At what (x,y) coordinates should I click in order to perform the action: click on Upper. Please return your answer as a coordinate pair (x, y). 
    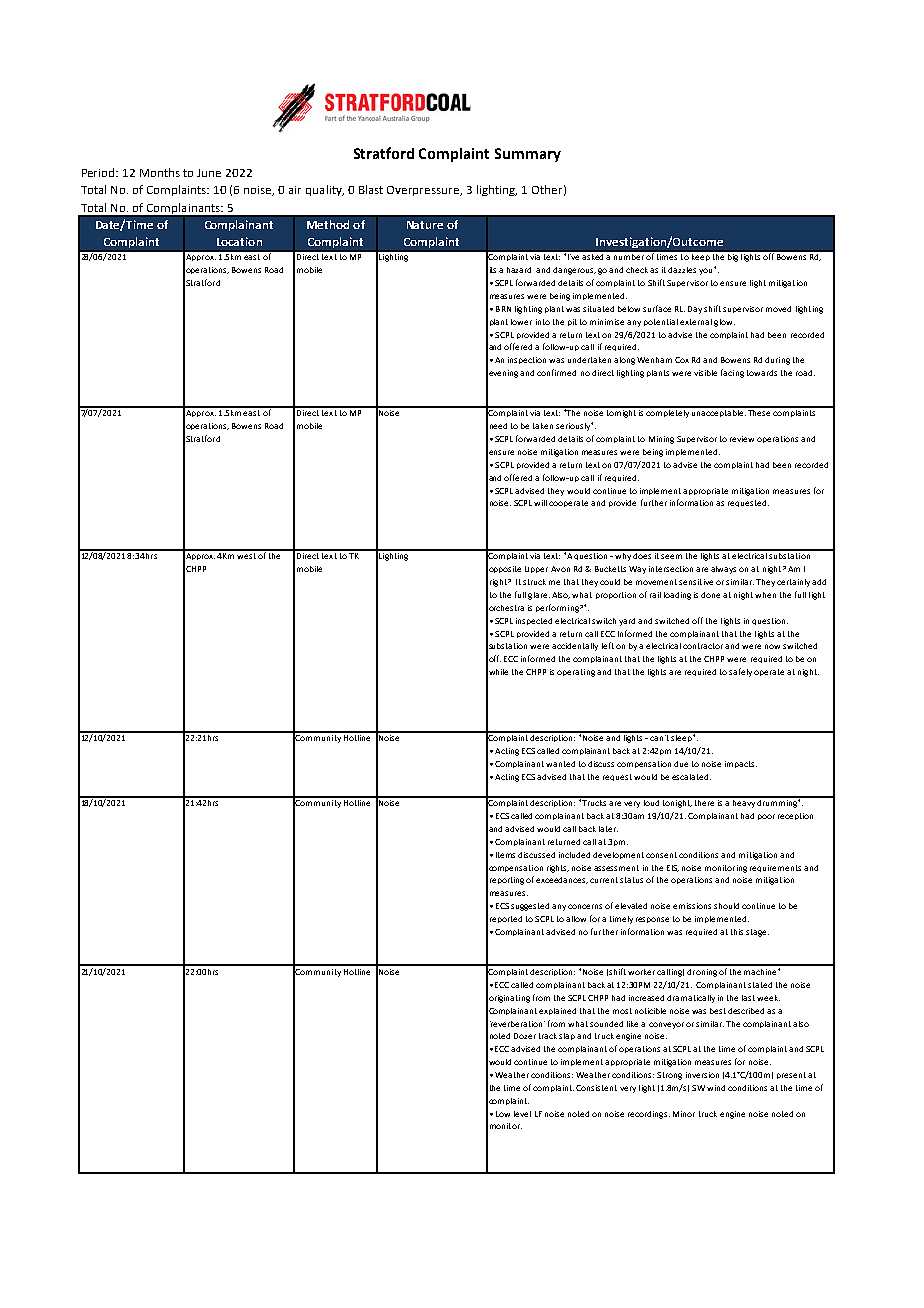
    Looking at the image, I should click on (536, 569).
